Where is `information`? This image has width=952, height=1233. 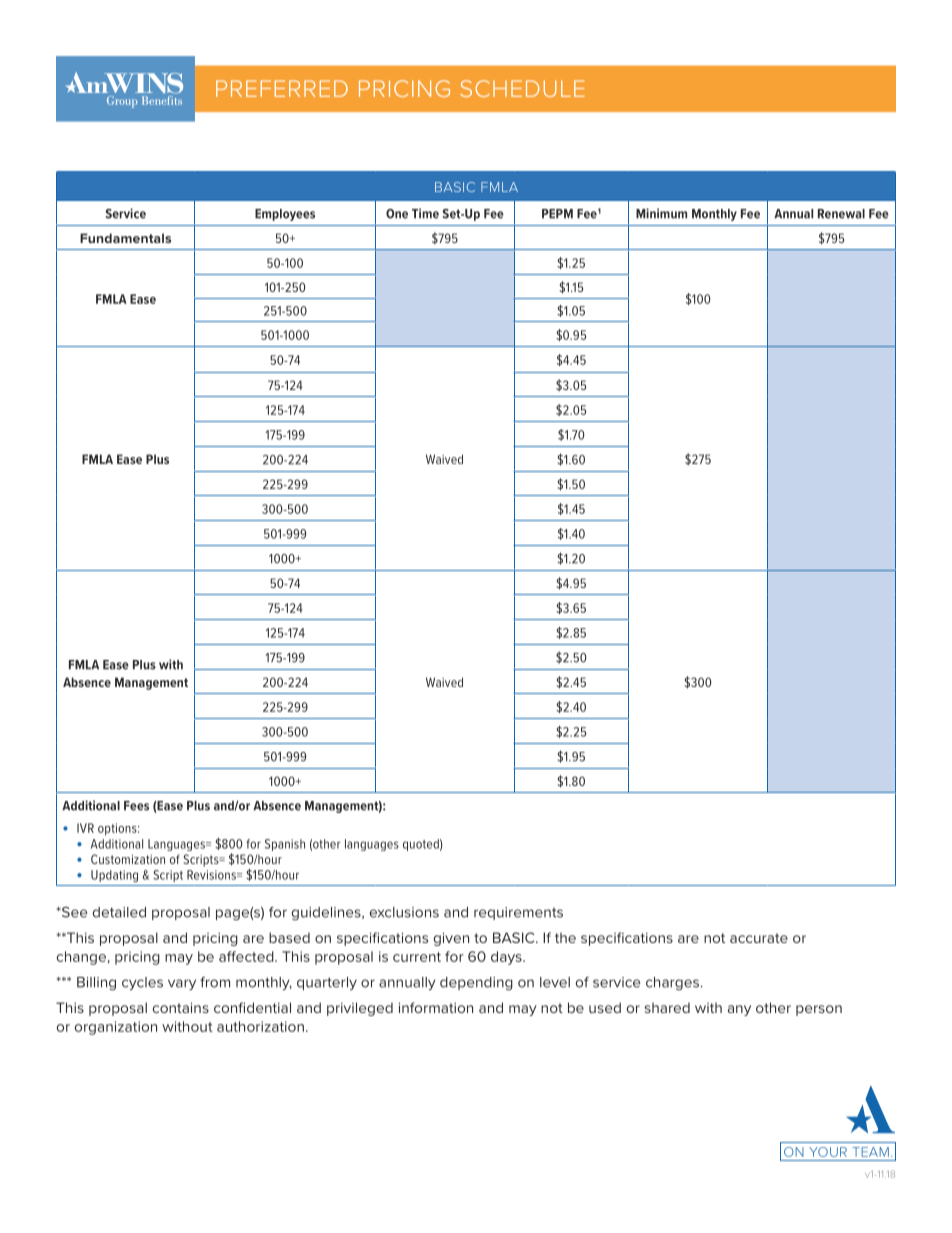
information is located at coordinates (436, 1007).
